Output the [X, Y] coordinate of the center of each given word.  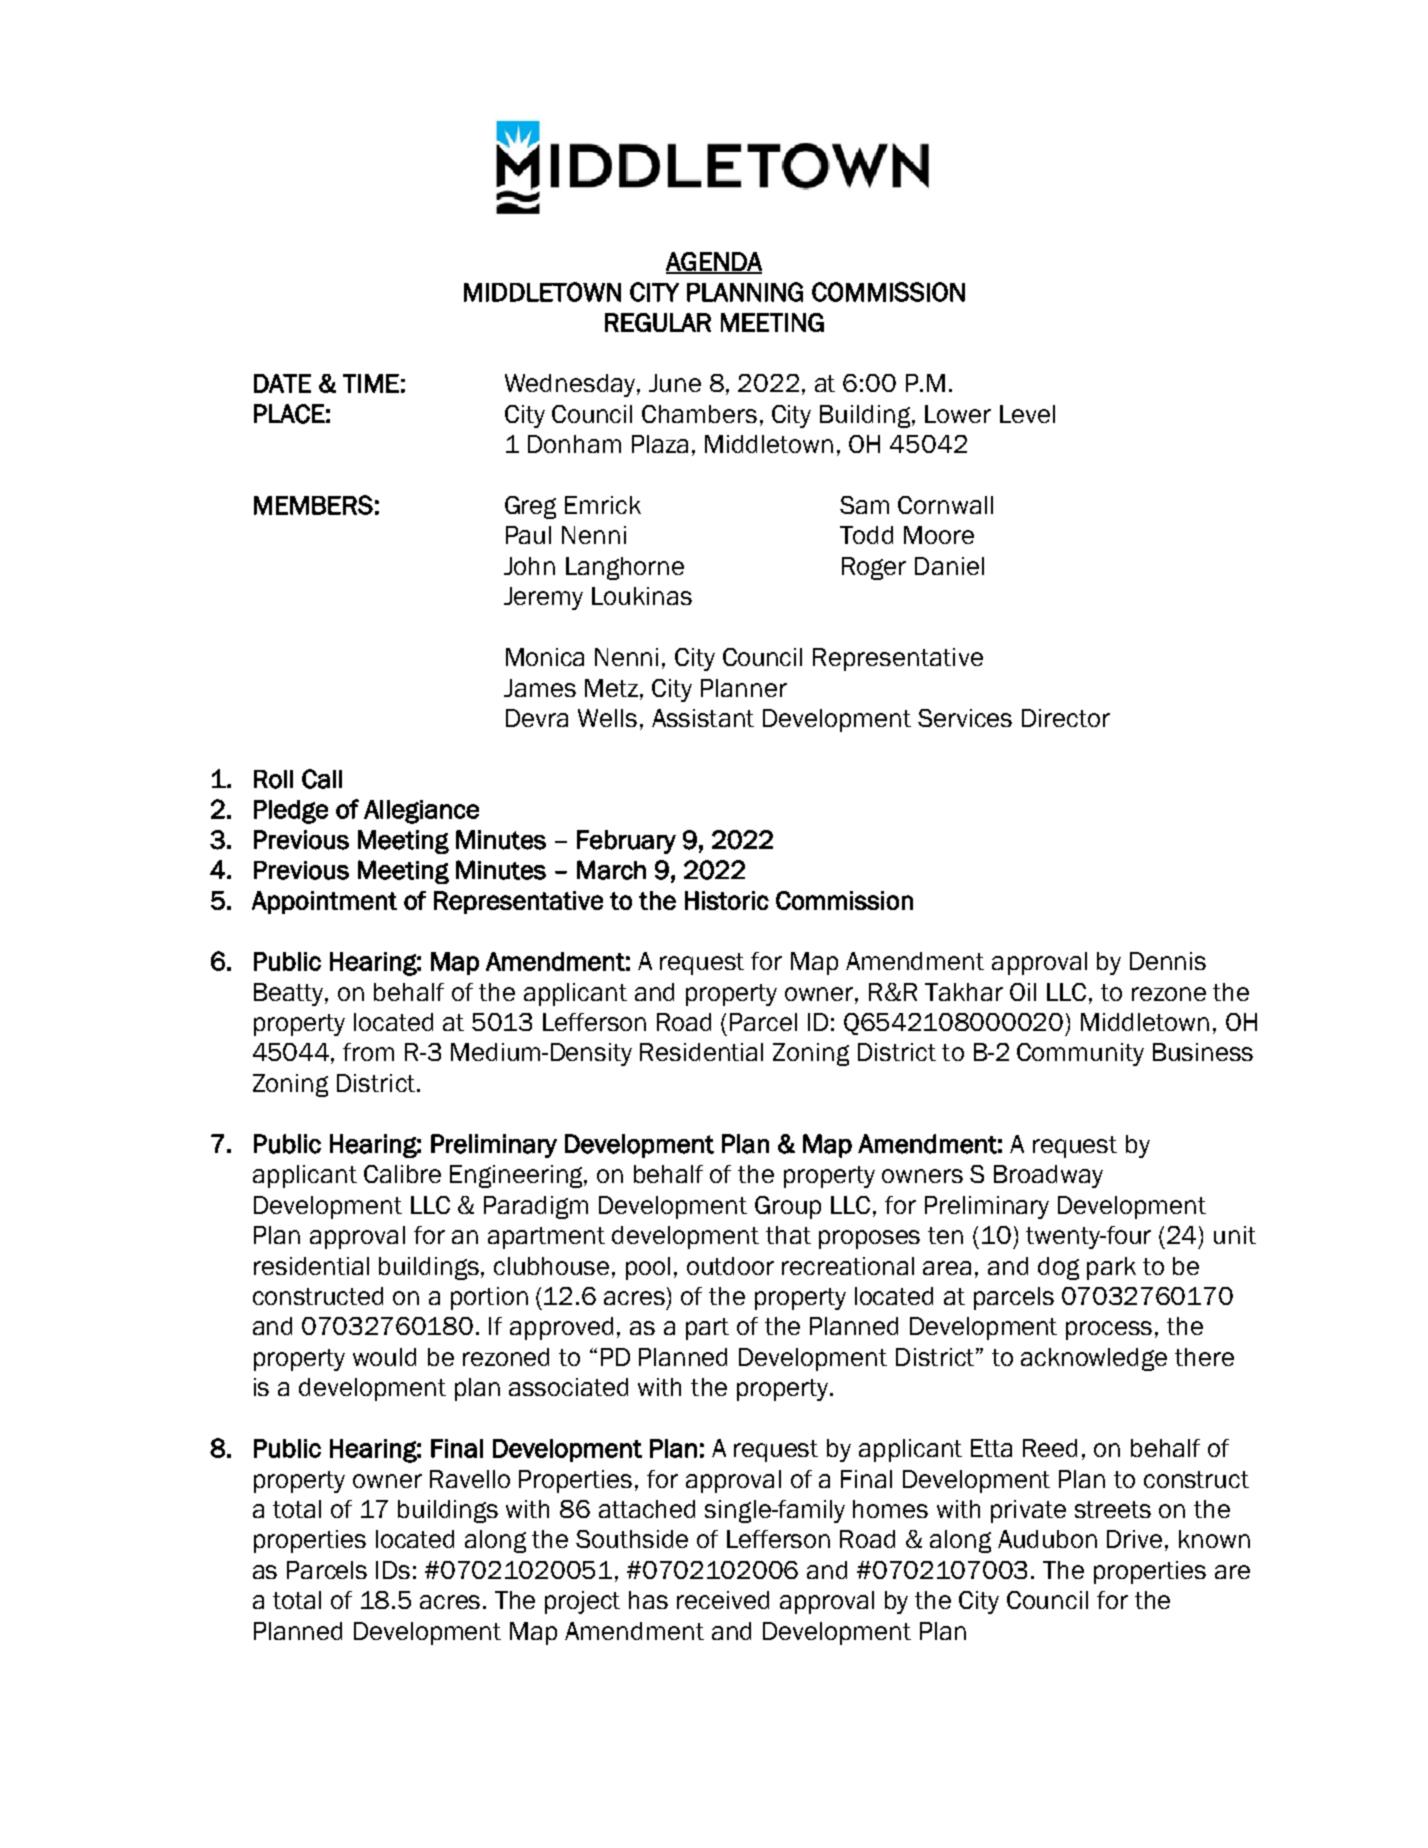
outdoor [730, 1266]
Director [1066, 718]
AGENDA [714, 262]
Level [1027, 414]
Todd [866, 535]
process [1109, 1330]
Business [1203, 1052]
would [384, 1357]
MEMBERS [313, 505]
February [626, 842]
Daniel [949, 566]
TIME [371, 383]
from [368, 1052]
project [582, 1602]
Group [788, 1207]
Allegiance [421, 812]
